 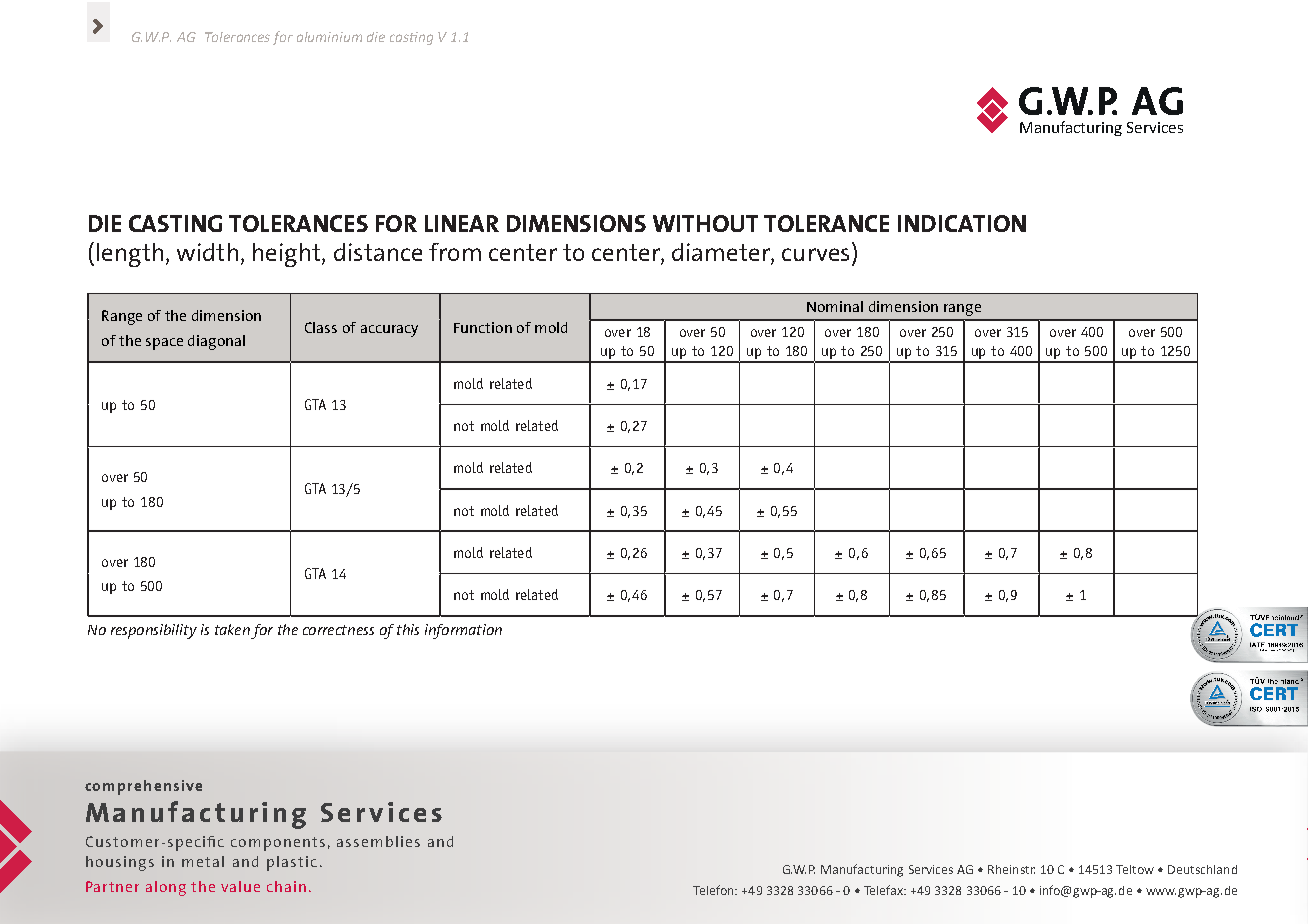 I want to click on WITHOUT, so click(x=705, y=223).
